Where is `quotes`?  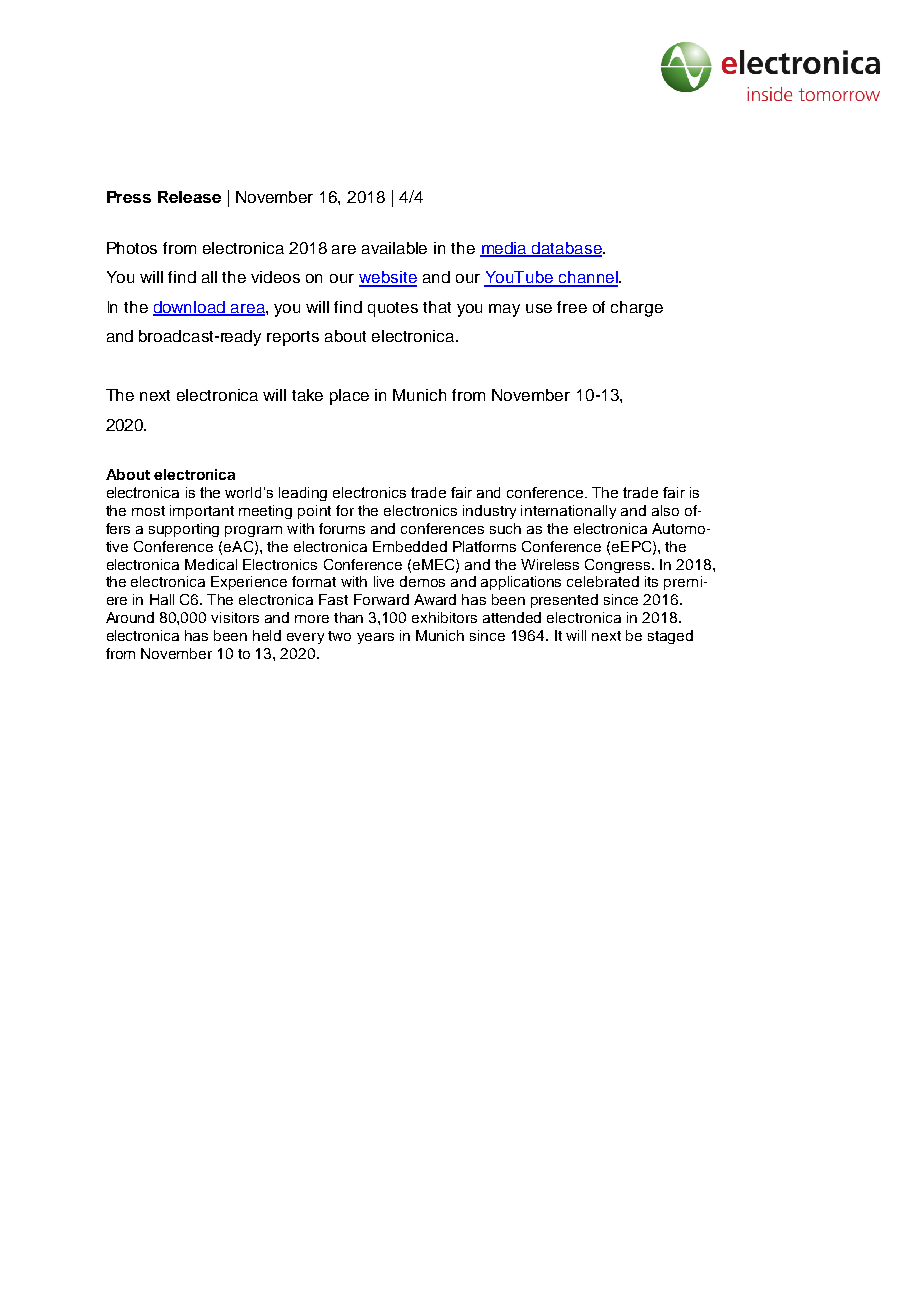
quotes is located at coordinates (393, 309).
